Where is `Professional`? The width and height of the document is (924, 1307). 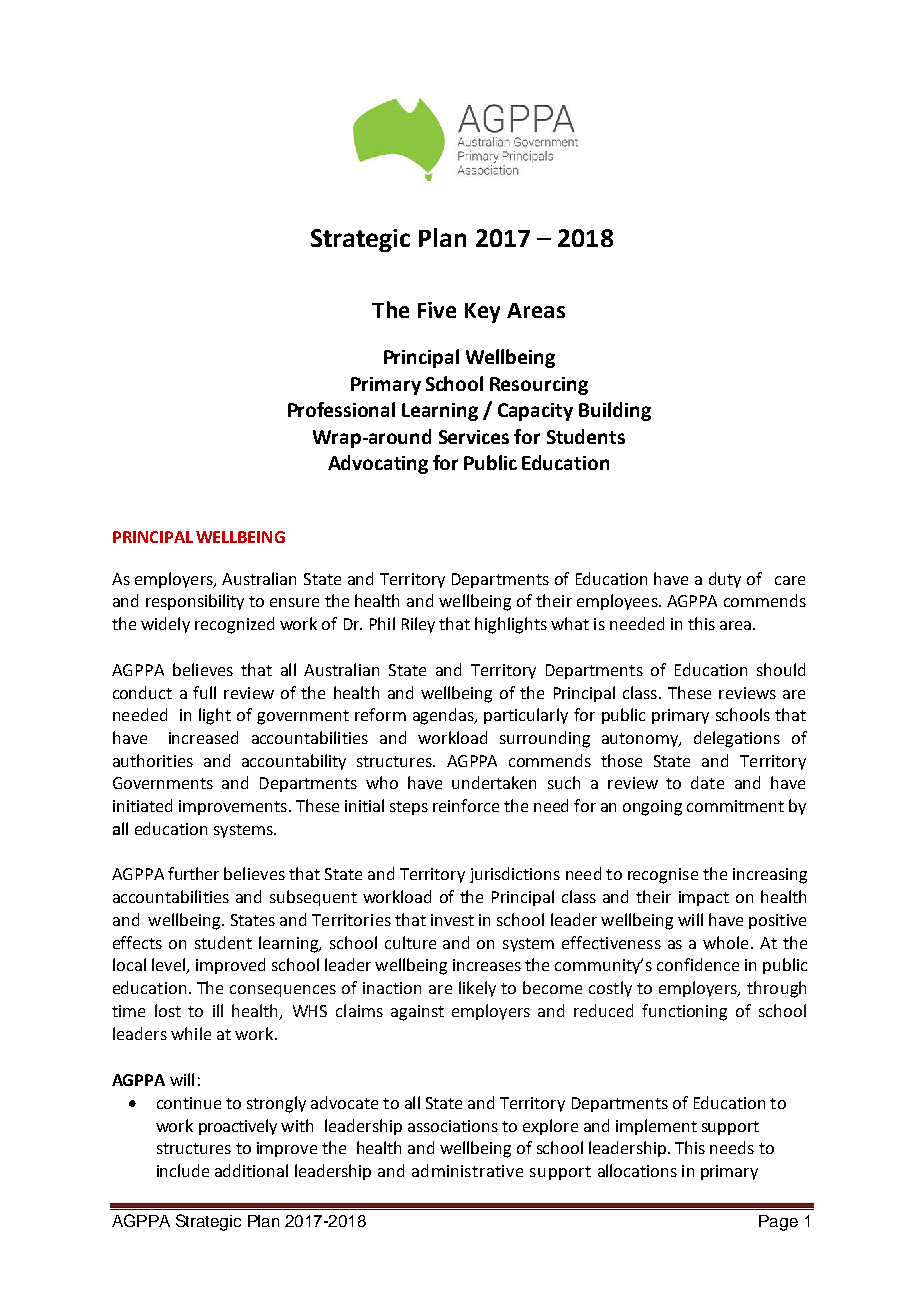
Professional is located at coordinates (341, 409).
